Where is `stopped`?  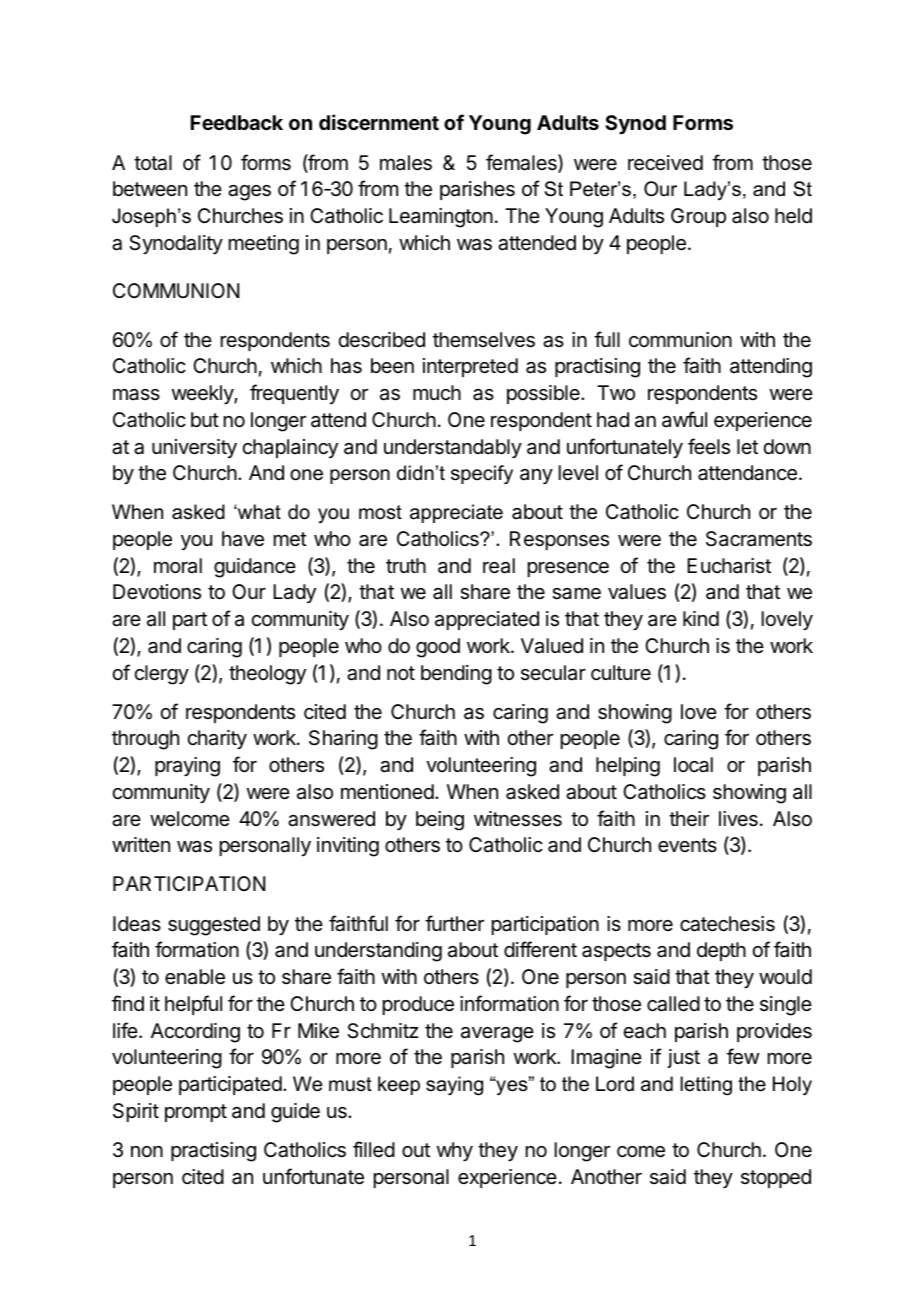
stopped is located at coordinates (776, 1178).
